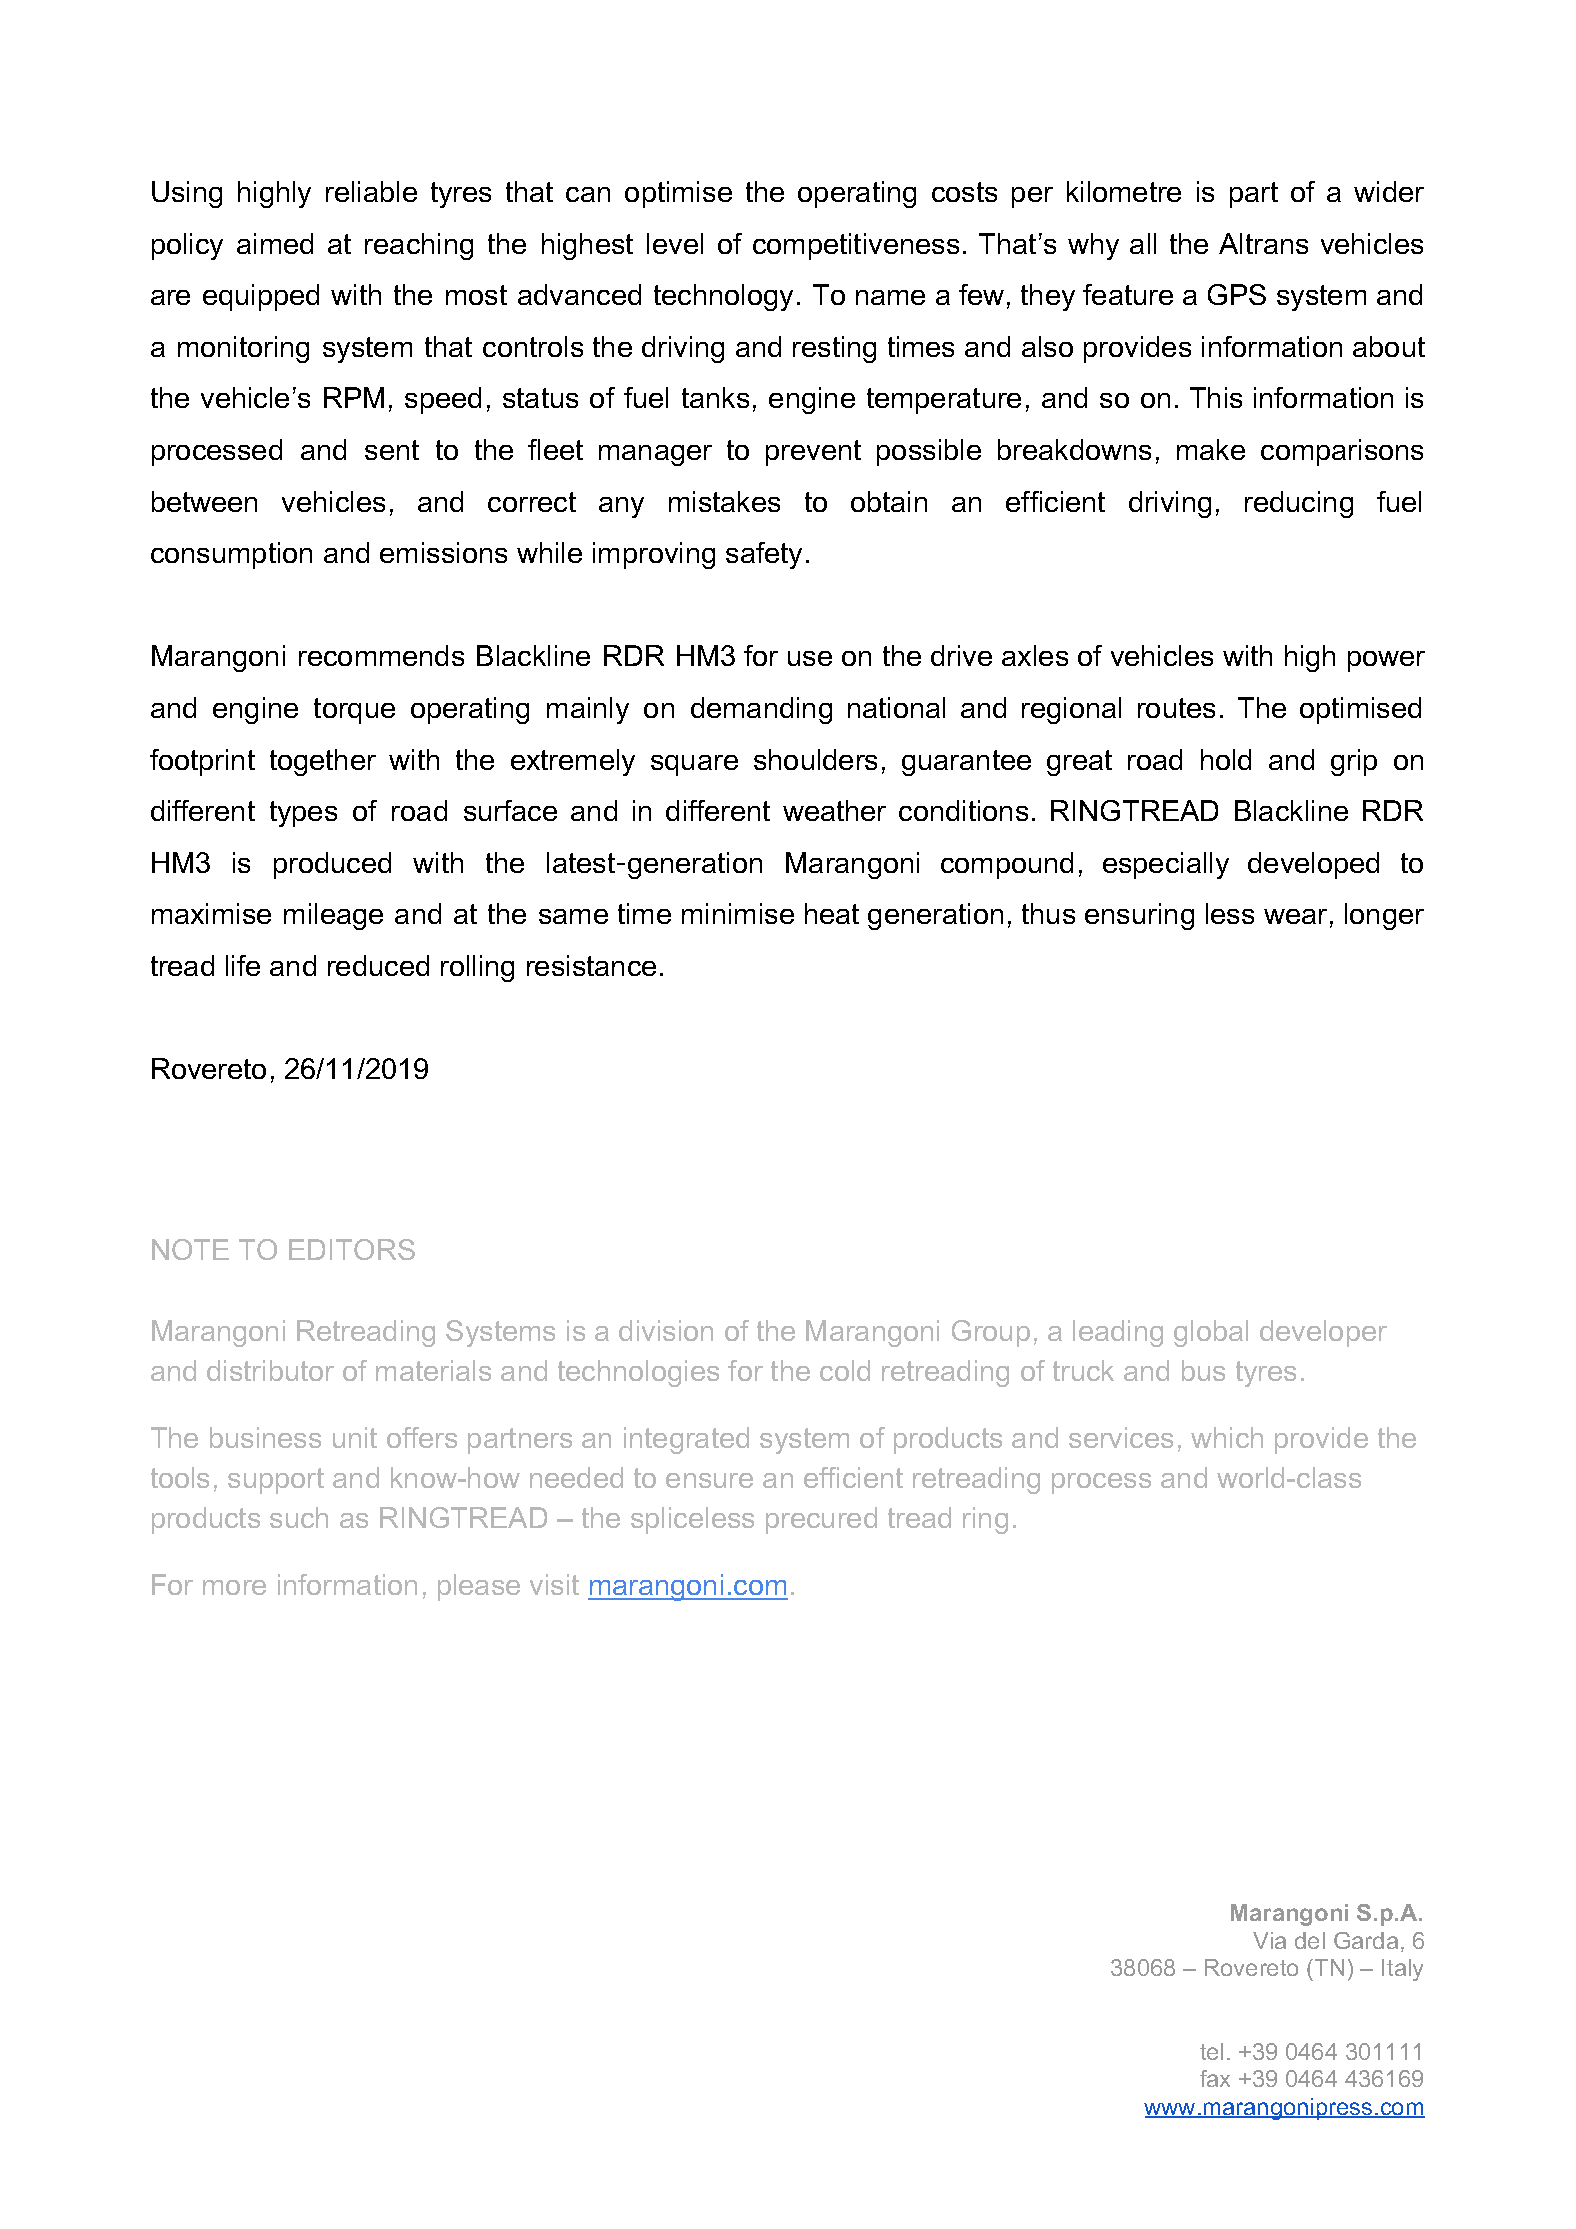 The width and height of the image is (1576, 2229). Describe the element at coordinates (1237, 294) in the image. I see `GPS` at that location.
